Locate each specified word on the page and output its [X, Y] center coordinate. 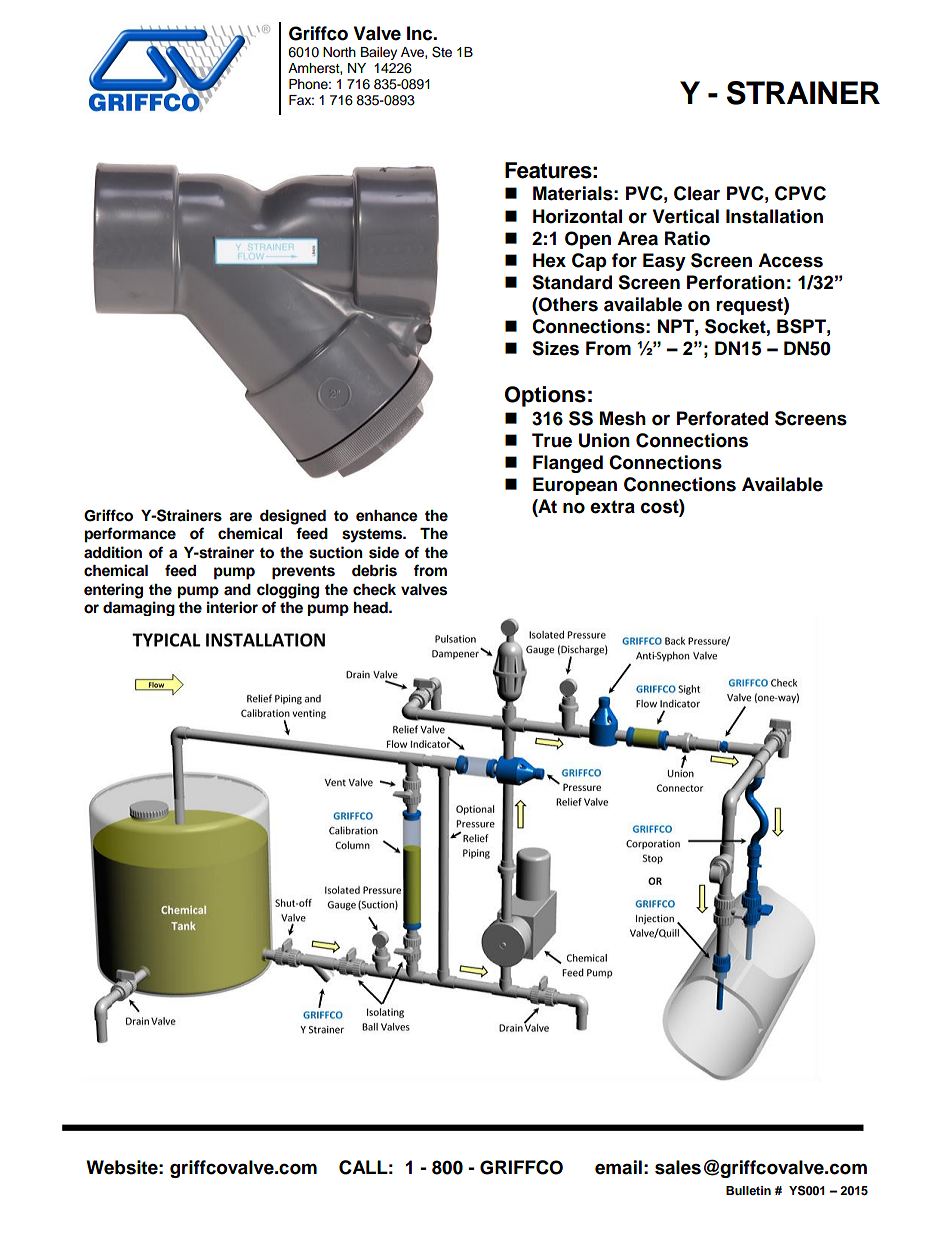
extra [612, 507]
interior [232, 607]
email [618, 1167]
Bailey [379, 53]
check [374, 590]
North [339, 52]
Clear [697, 193]
